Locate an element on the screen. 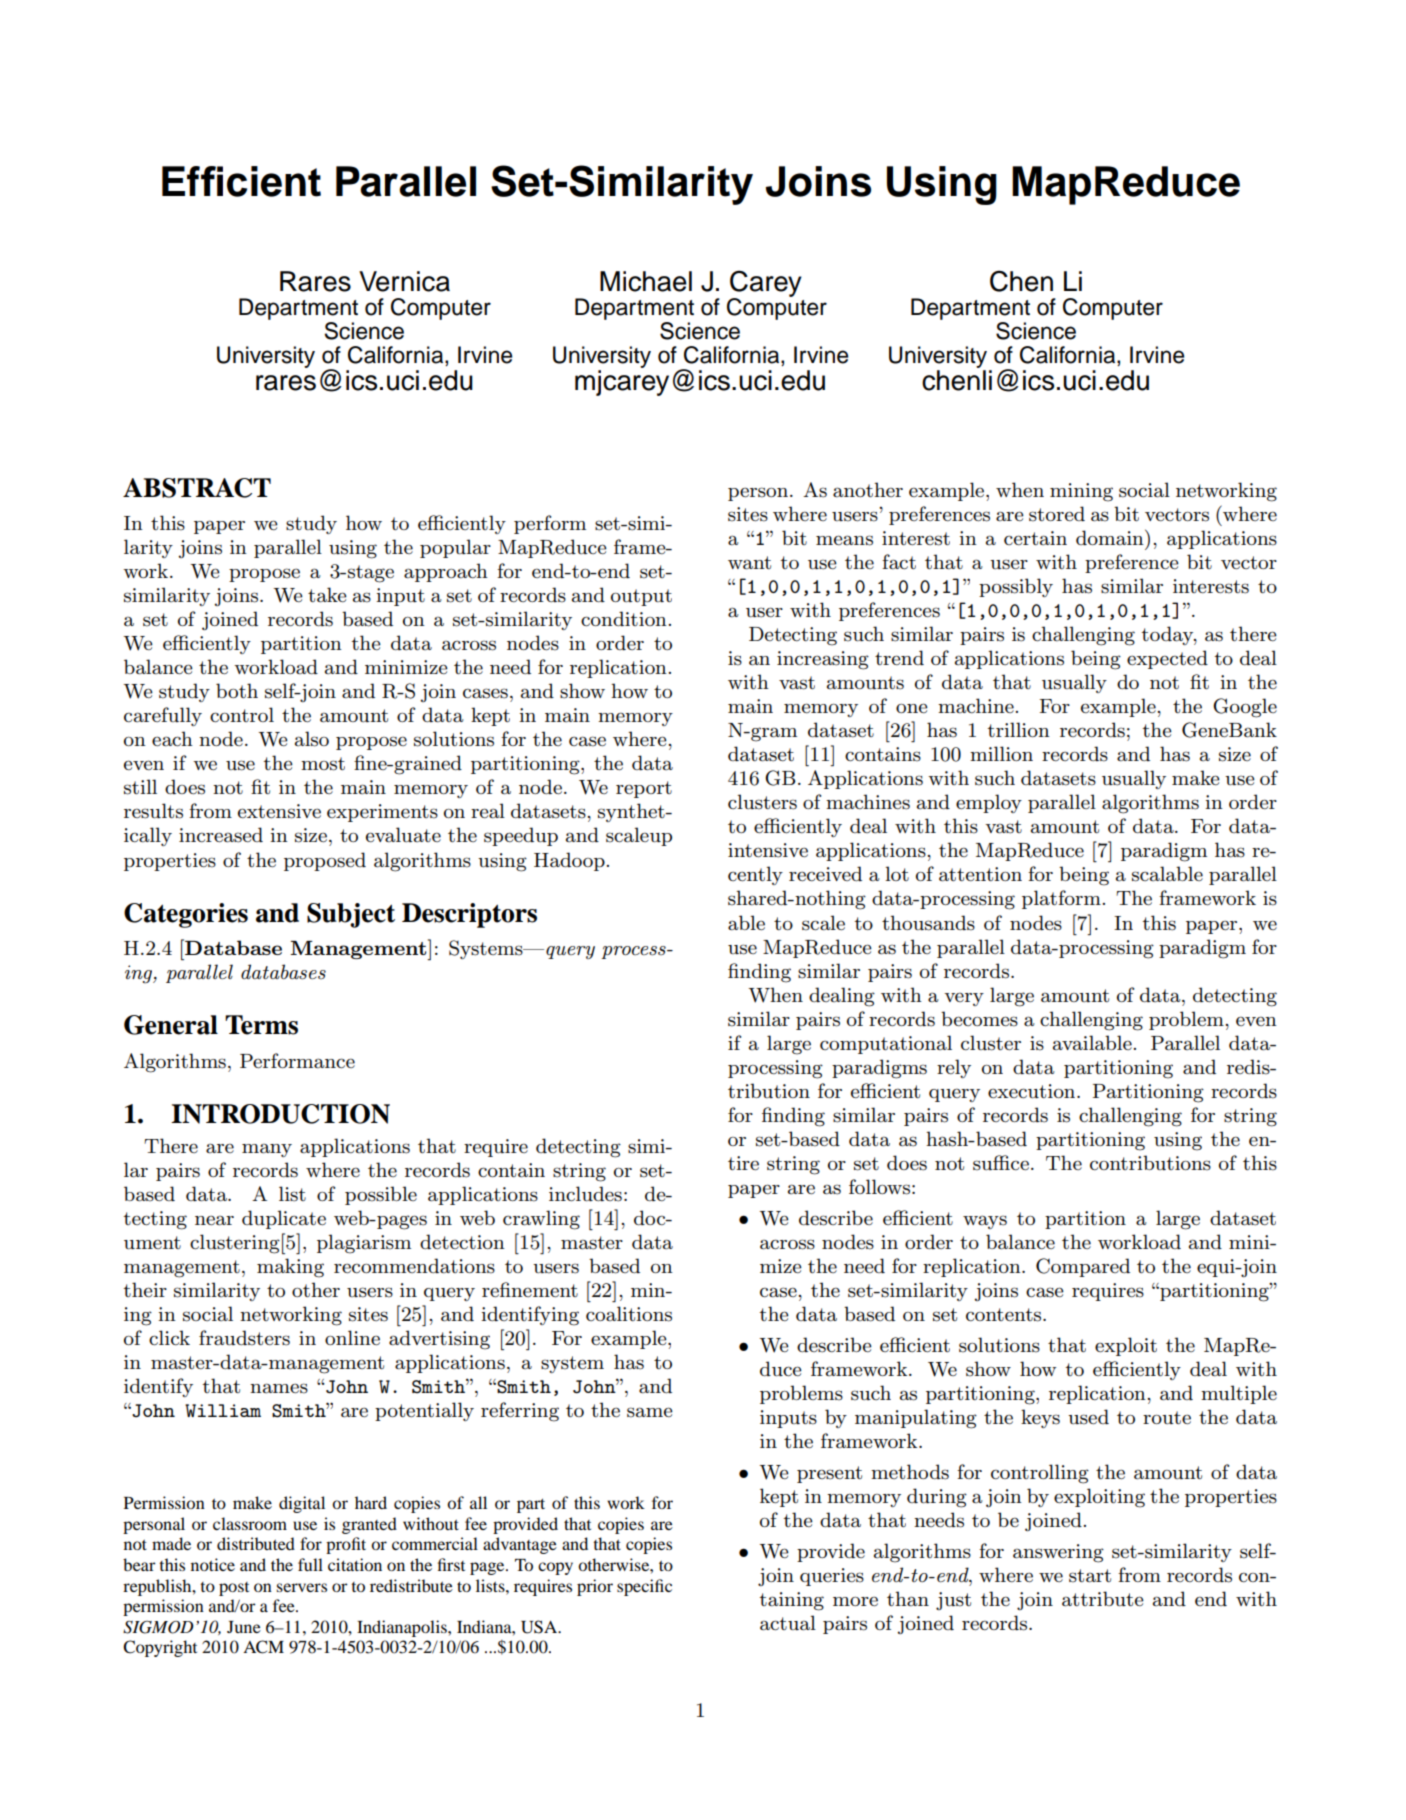 This screenshot has height=1820, width=1406. Terms is located at coordinates (261, 1025).
